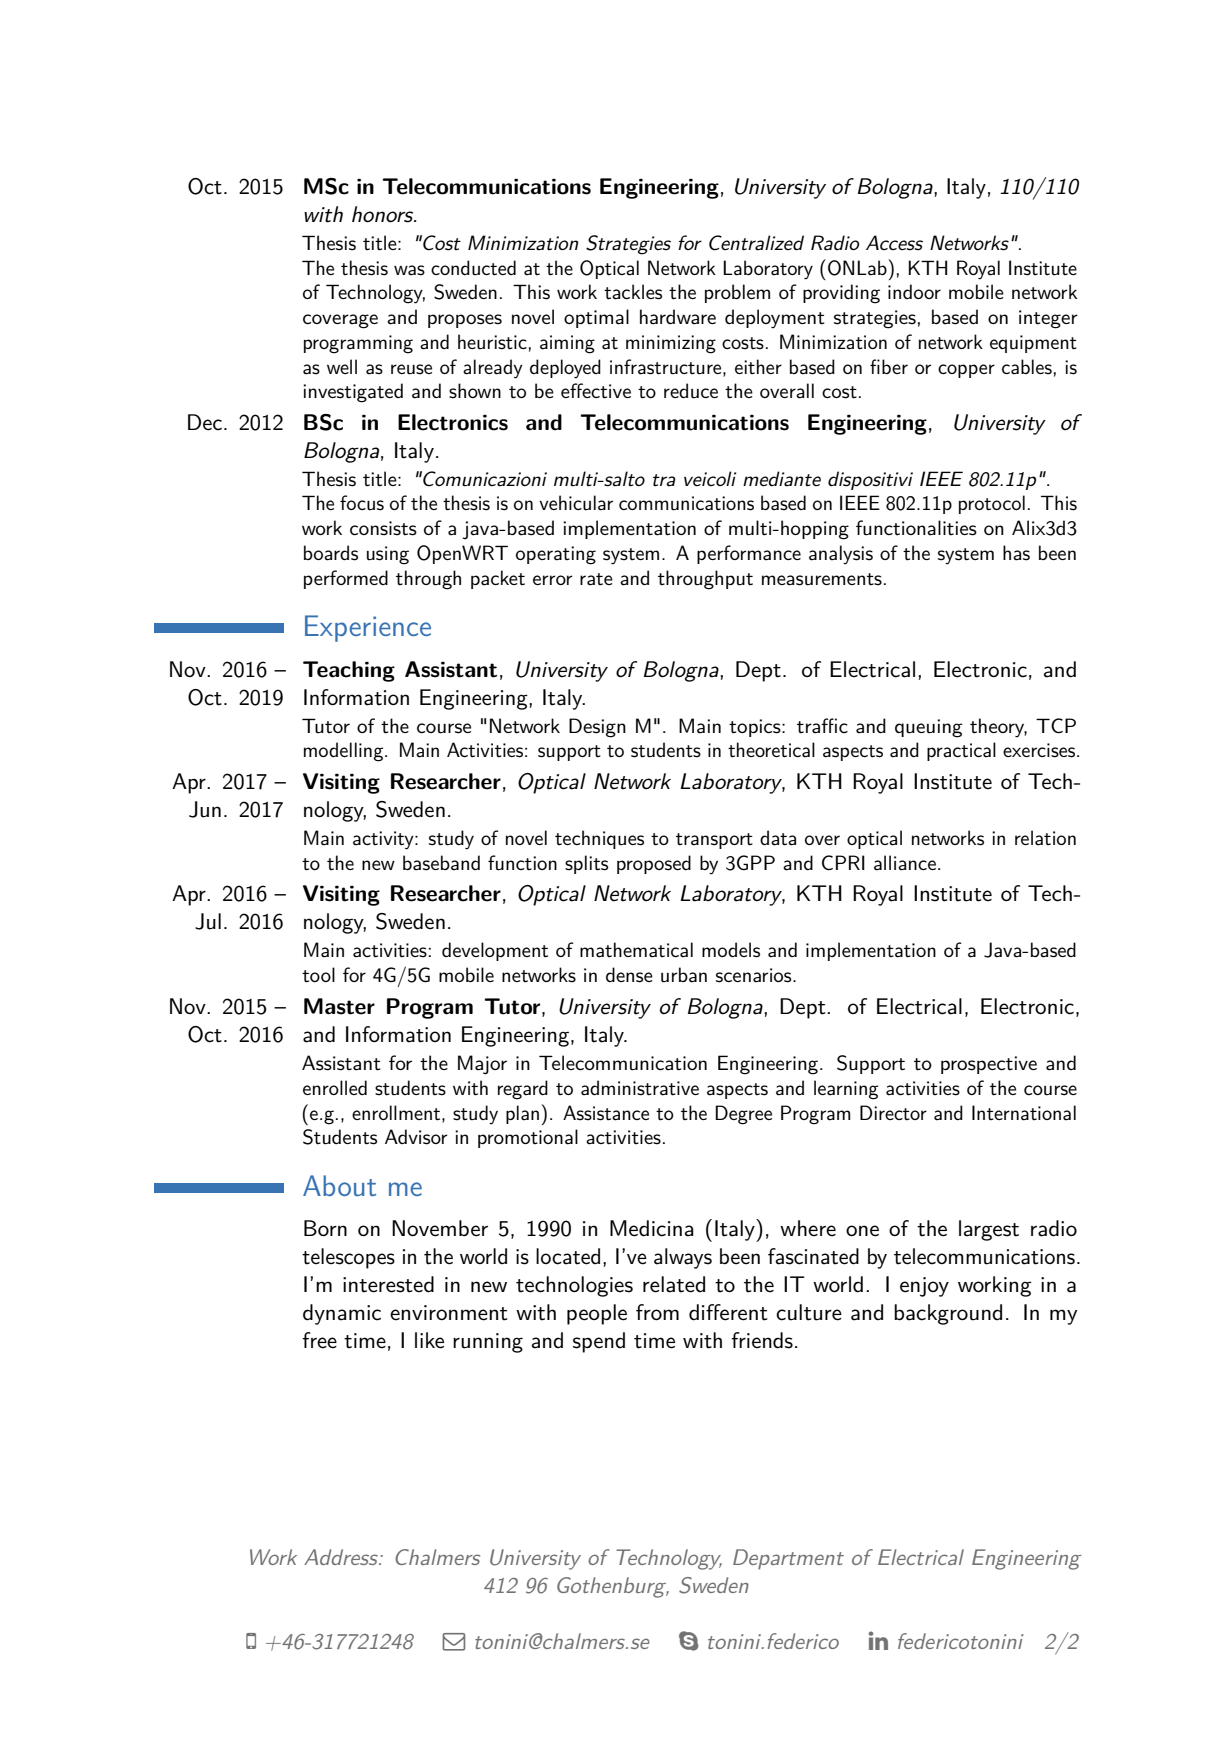 This screenshot has height=1742, width=1232. What do you see at coordinates (633, 292) in the screenshot?
I see `tackles` at bounding box center [633, 292].
